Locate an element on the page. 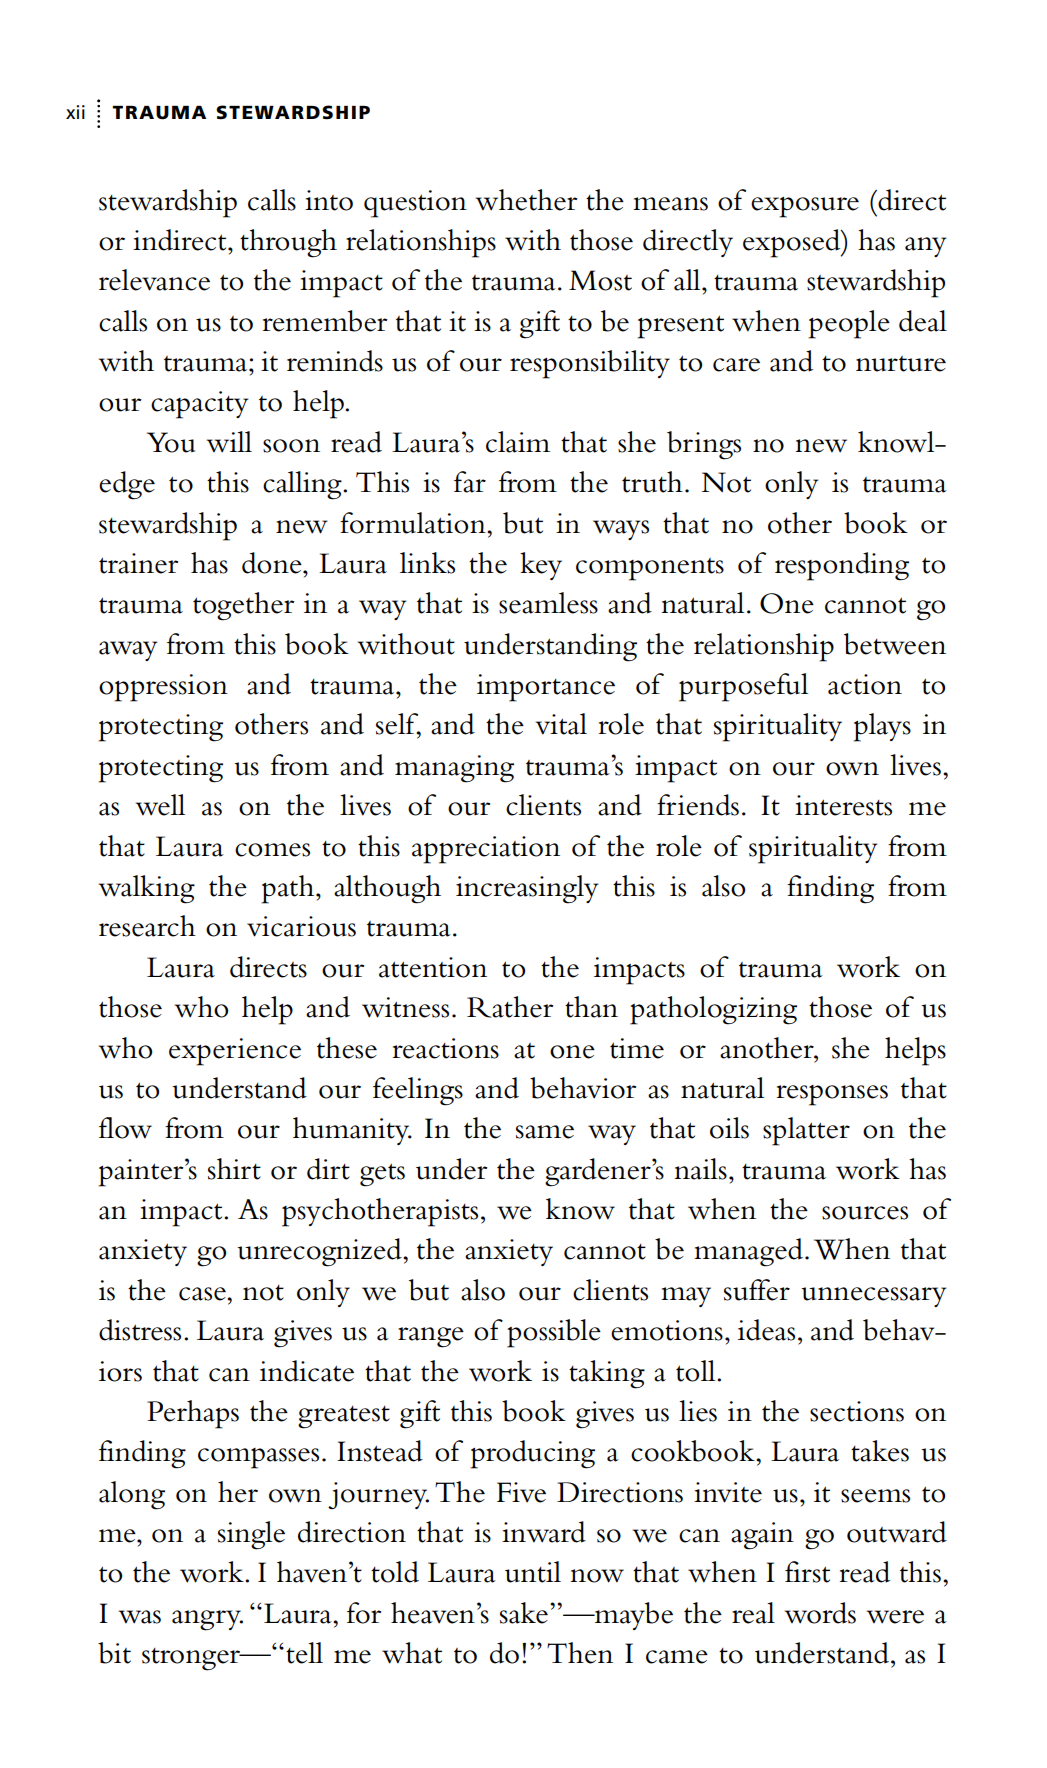 This document has width=1047, height=1768. was is located at coordinates (140, 1617).
